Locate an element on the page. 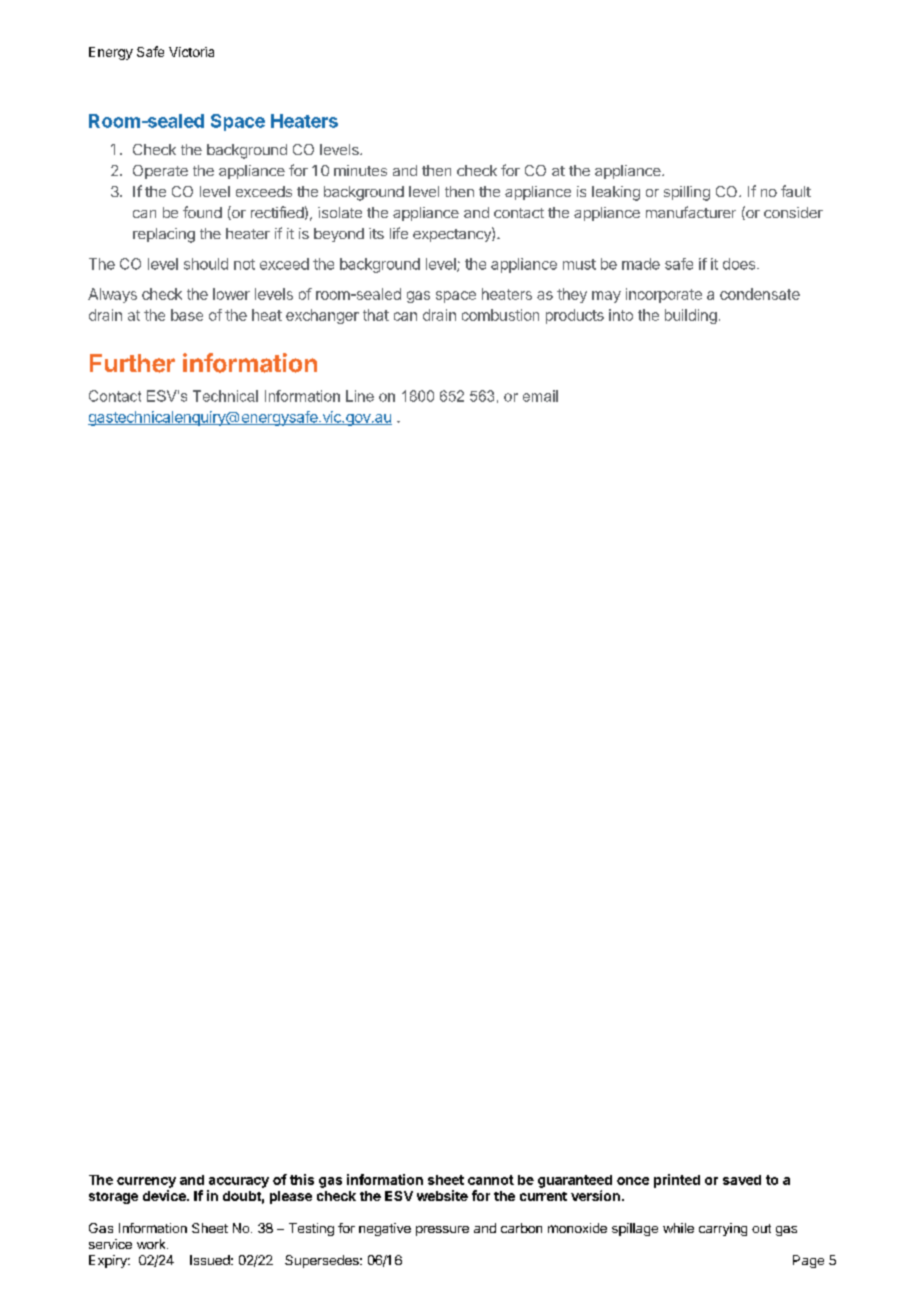 The image size is (924, 1308). building is located at coordinates (691, 316).
